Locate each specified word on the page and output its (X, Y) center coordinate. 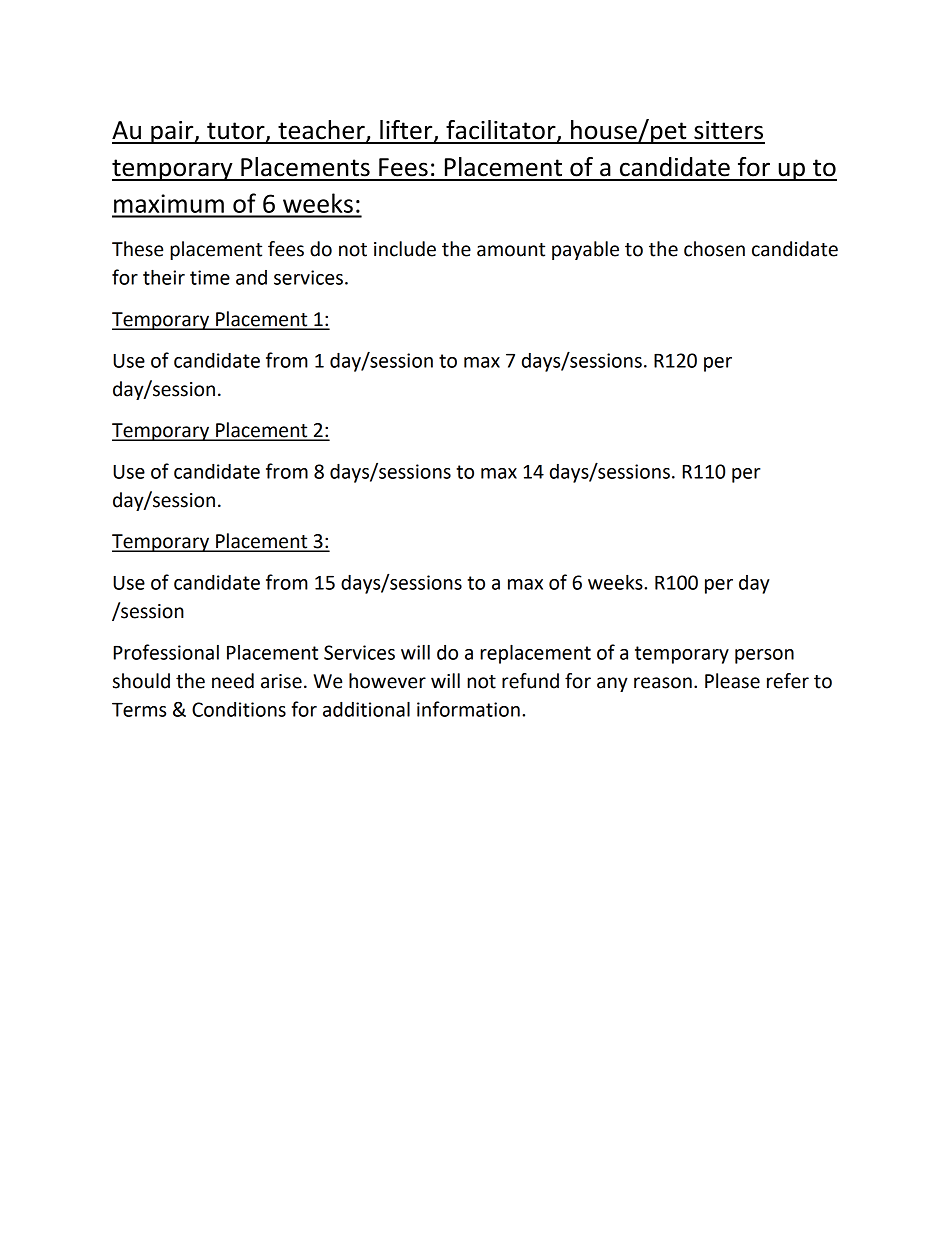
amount (511, 250)
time (210, 277)
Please (732, 681)
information (468, 709)
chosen (714, 249)
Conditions (239, 709)
